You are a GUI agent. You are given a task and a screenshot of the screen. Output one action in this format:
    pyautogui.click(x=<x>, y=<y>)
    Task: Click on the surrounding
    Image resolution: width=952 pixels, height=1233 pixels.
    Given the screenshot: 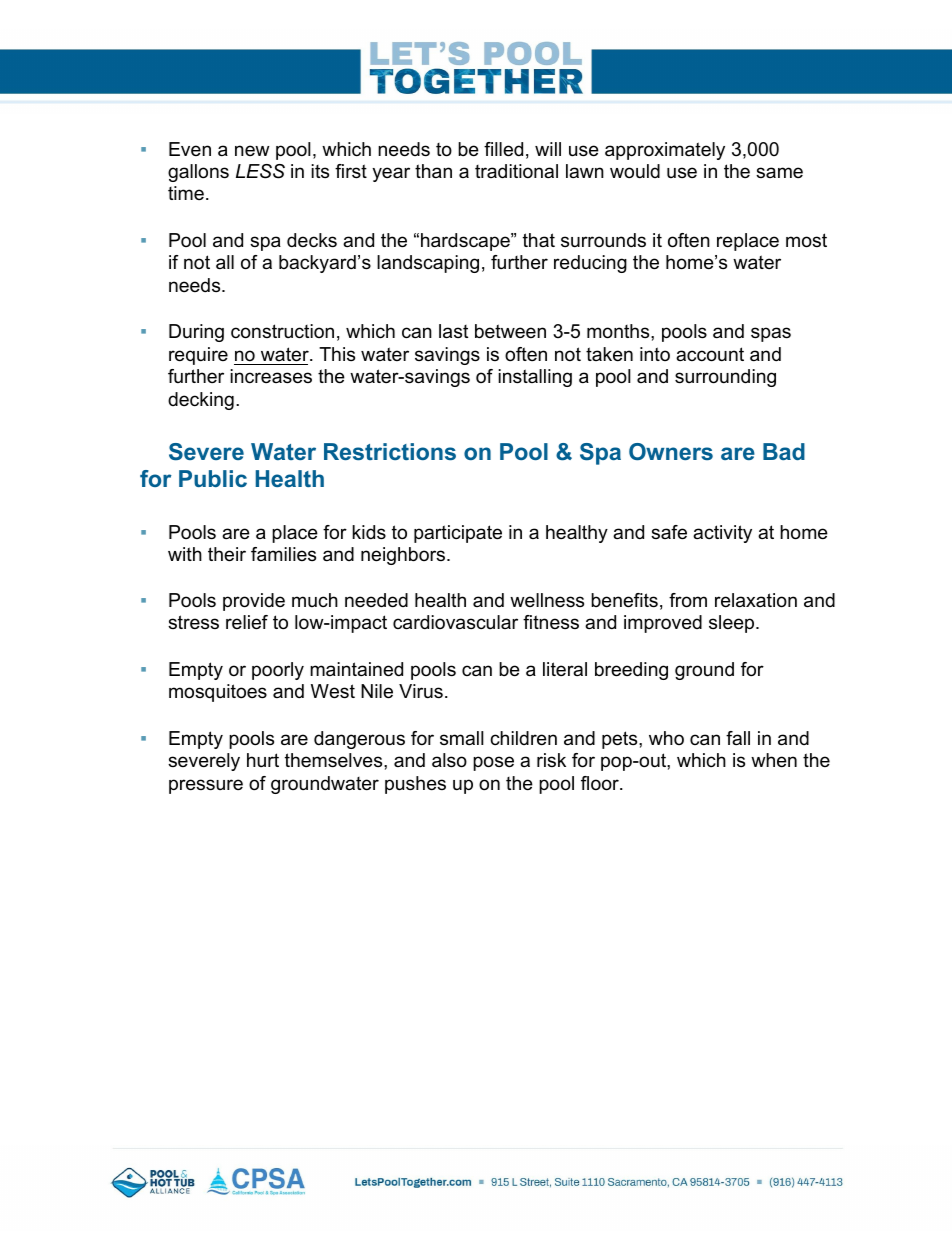 What is the action you would take?
    pyautogui.click(x=725, y=378)
